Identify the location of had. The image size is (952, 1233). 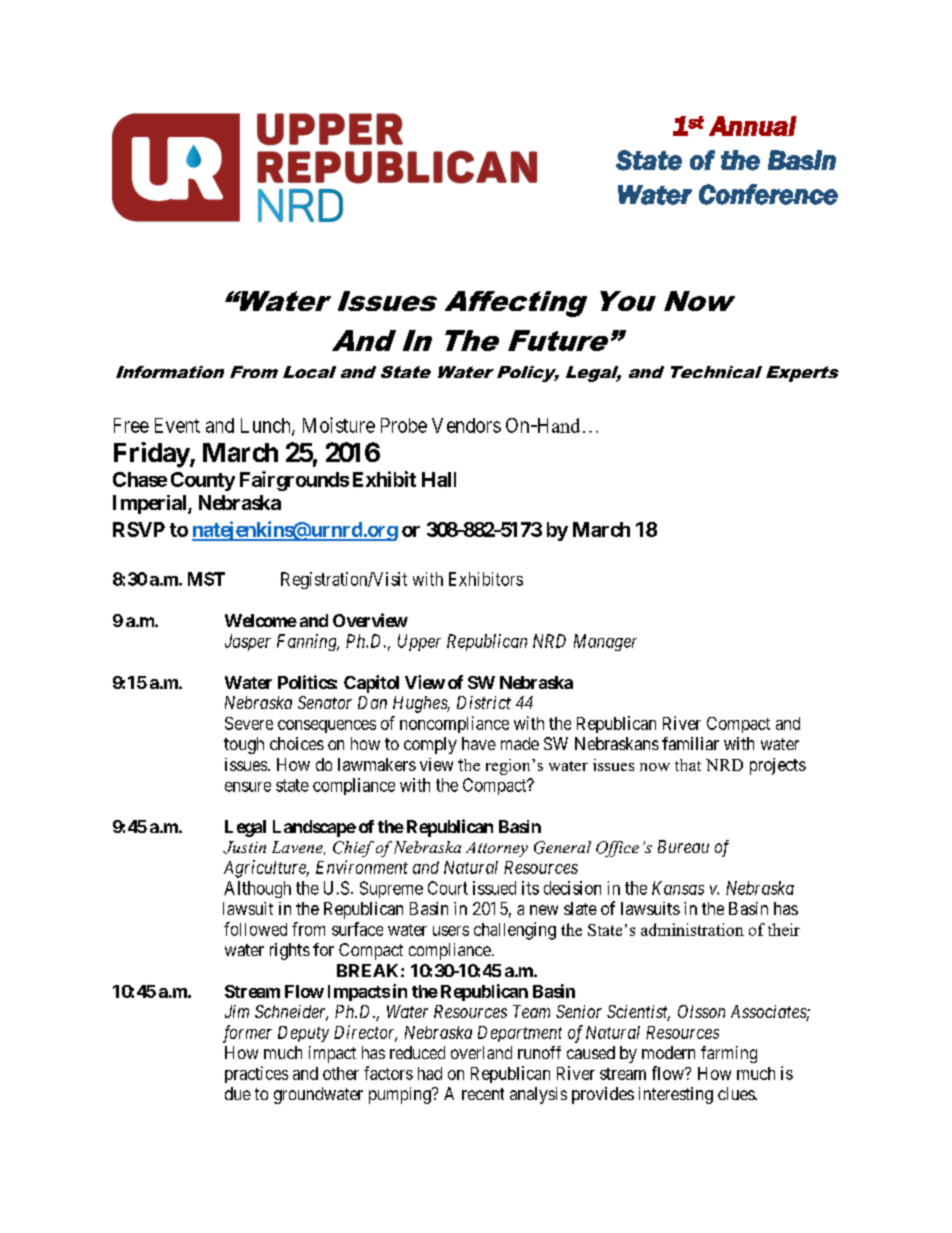
(430, 1073).
